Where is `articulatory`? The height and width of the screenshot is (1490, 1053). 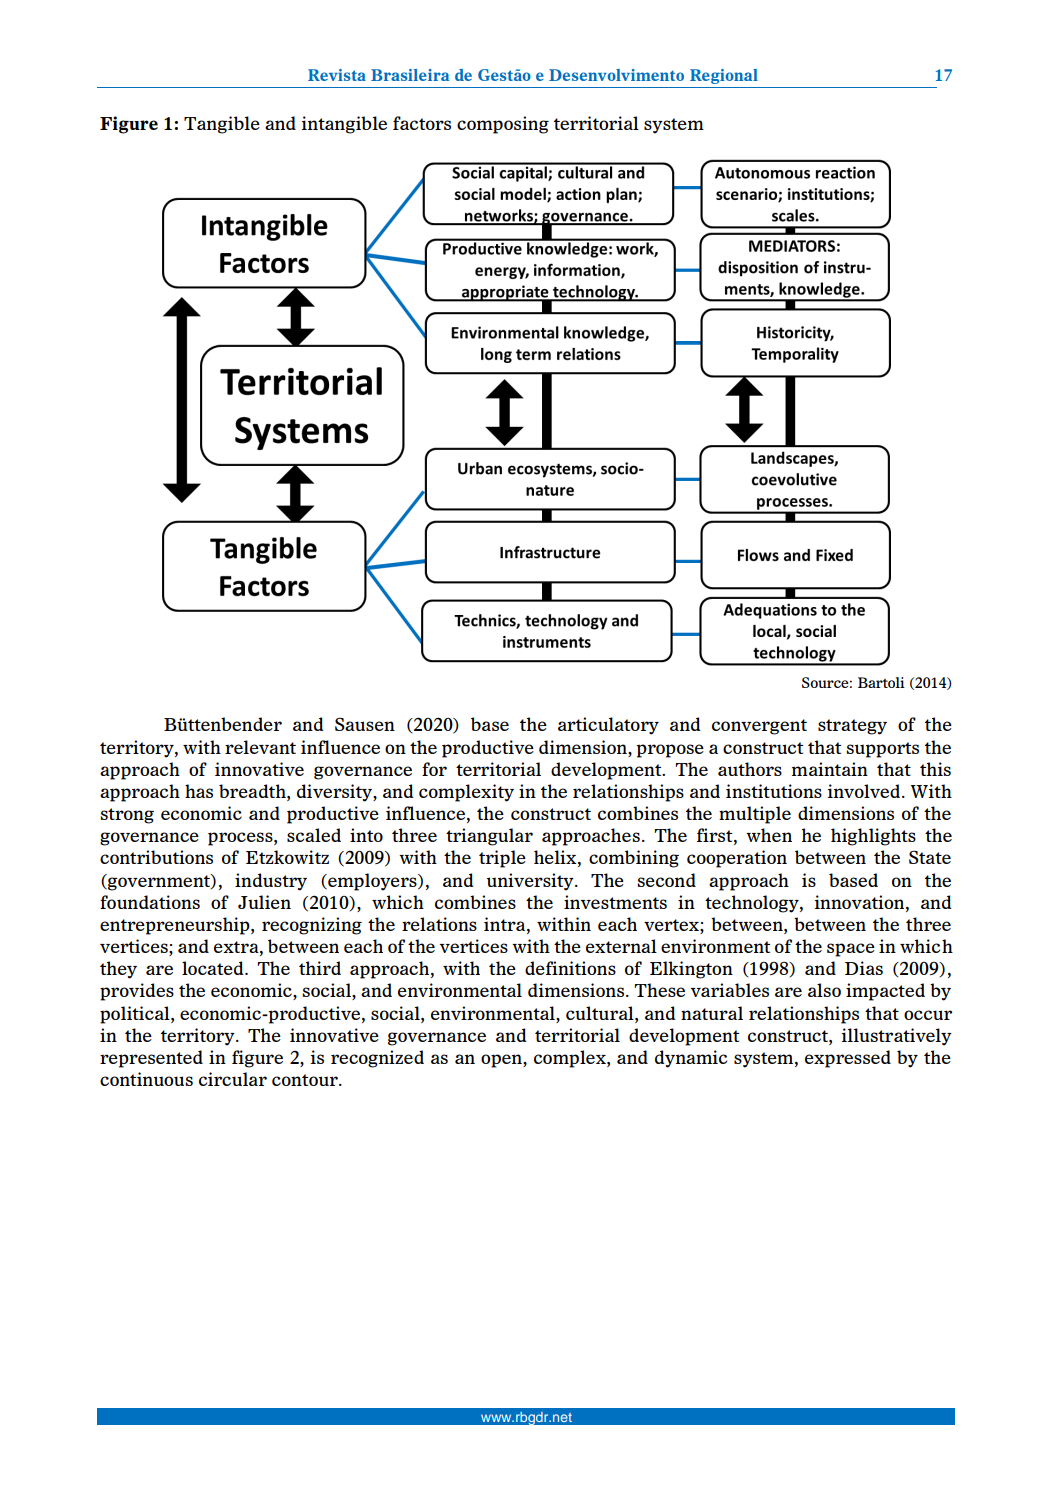
articulatory is located at coordinates (608, 726).
